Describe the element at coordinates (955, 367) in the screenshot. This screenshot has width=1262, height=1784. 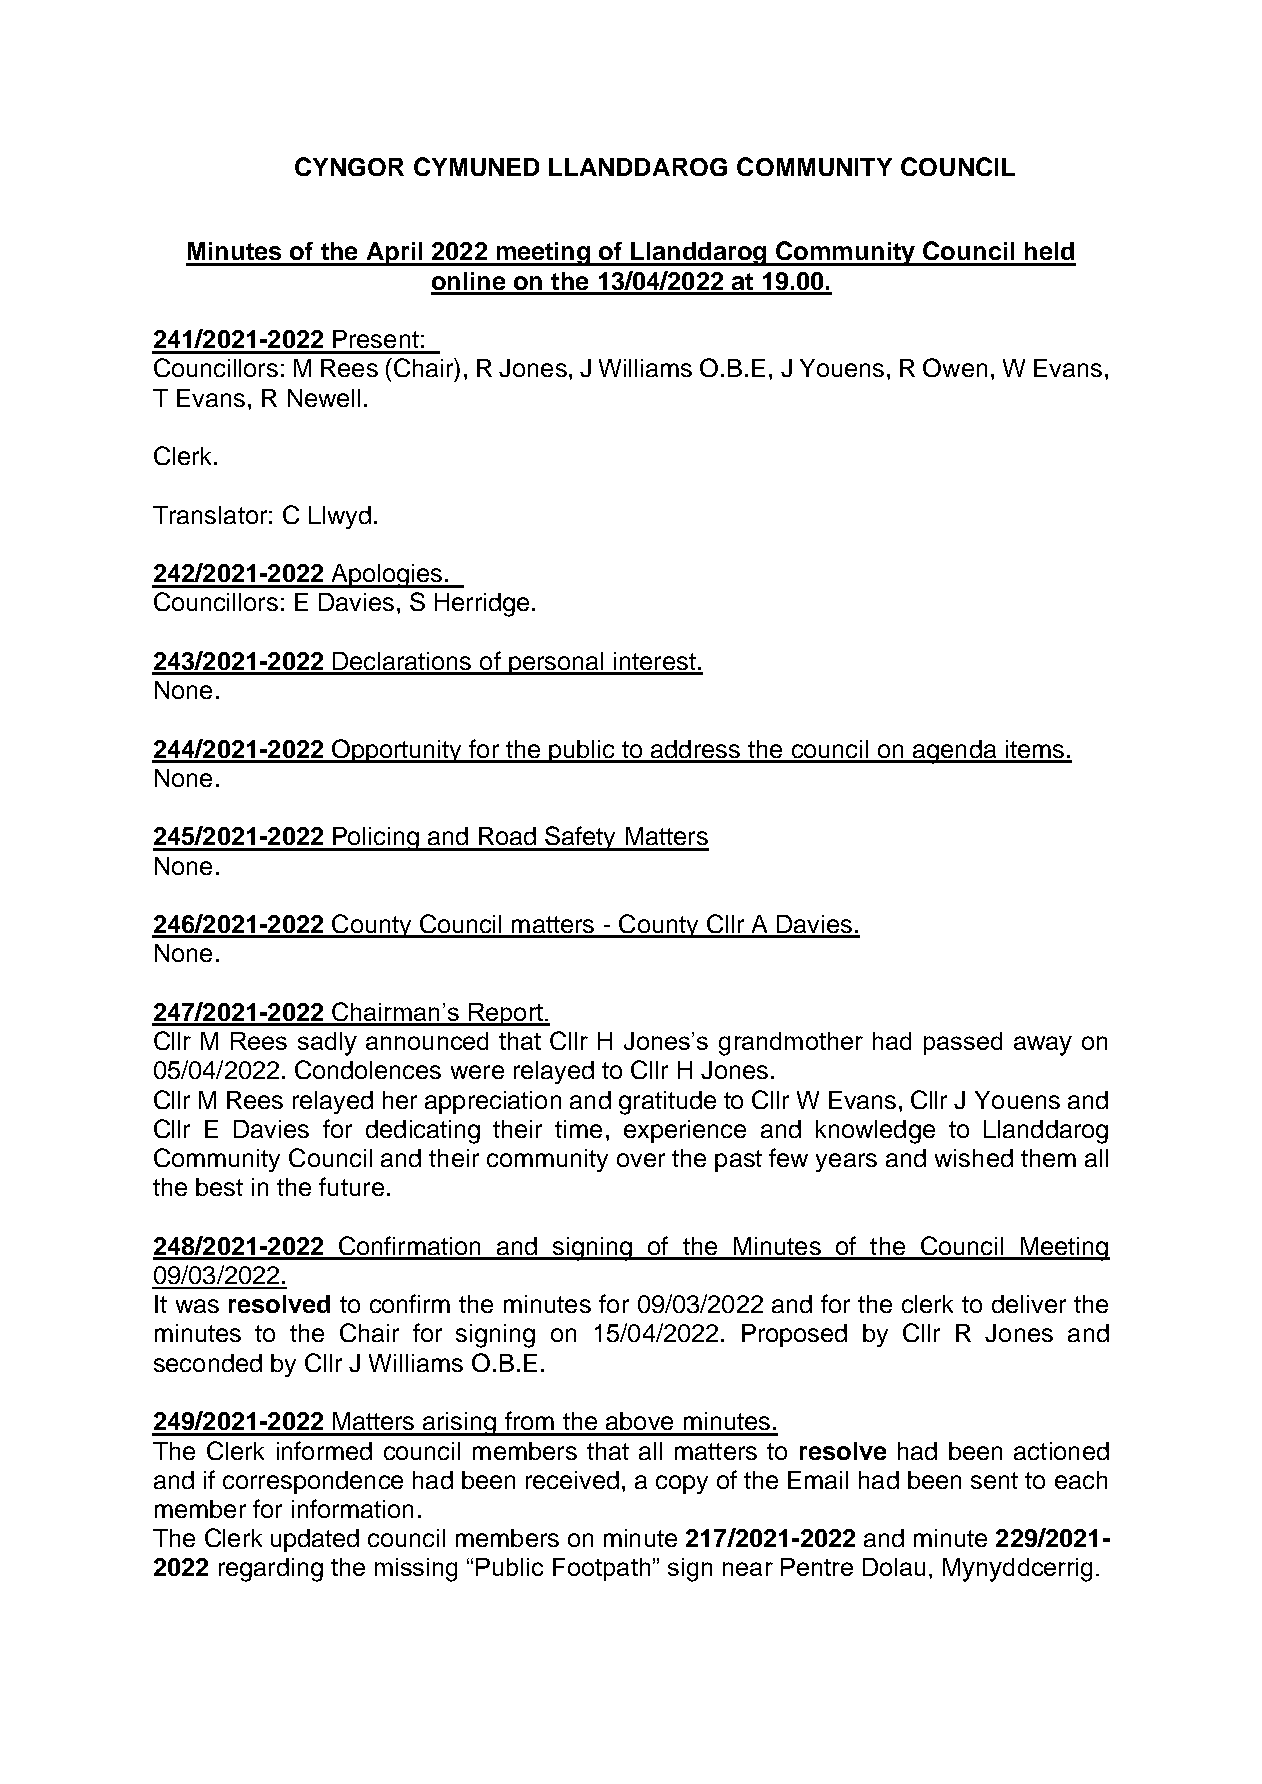
I see `Owen` at that location.
